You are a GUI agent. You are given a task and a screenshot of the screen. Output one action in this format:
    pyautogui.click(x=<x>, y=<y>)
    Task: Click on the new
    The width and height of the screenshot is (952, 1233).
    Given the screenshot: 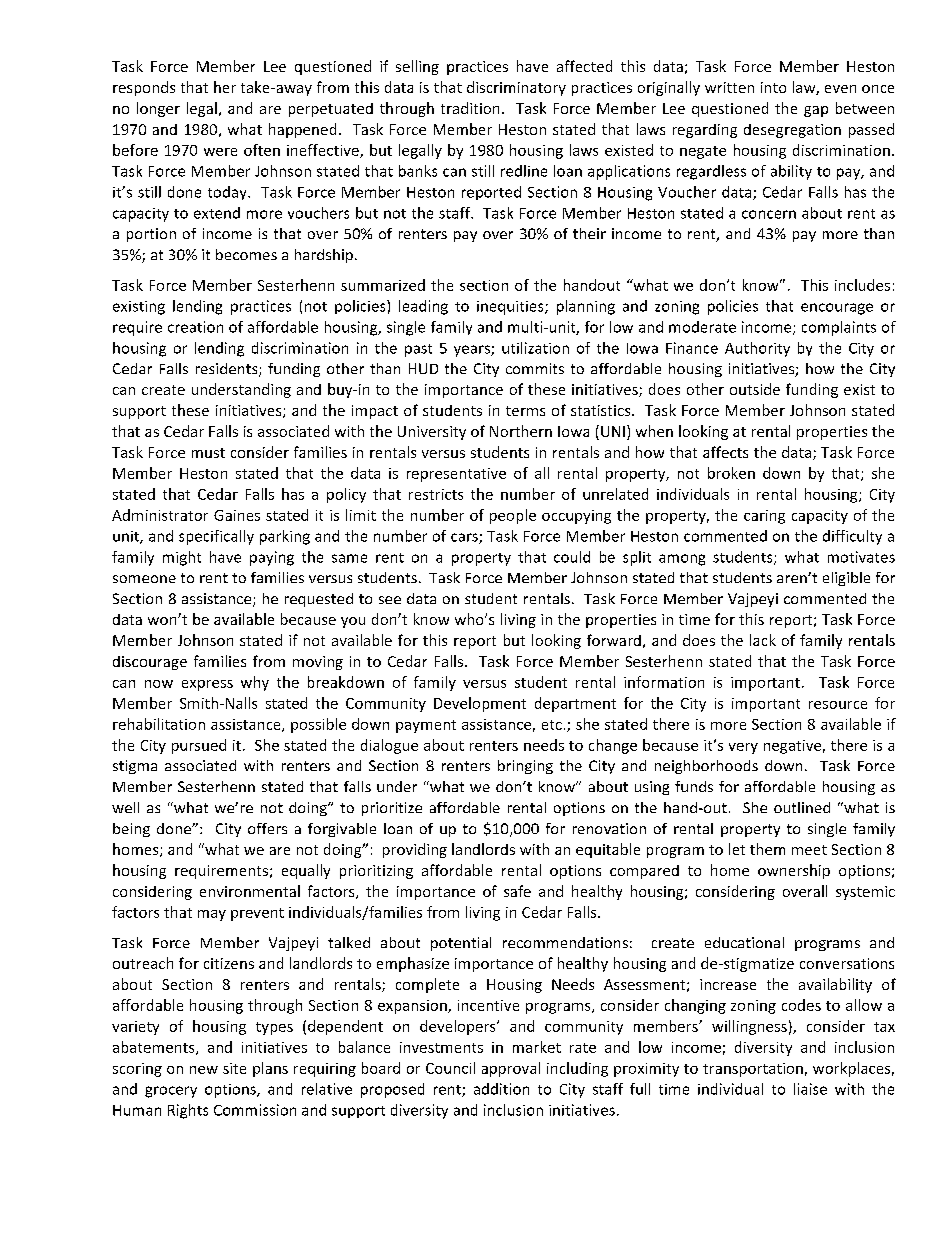 What is the action you would take?
    pyautogui.click(x=204, y=1070)
